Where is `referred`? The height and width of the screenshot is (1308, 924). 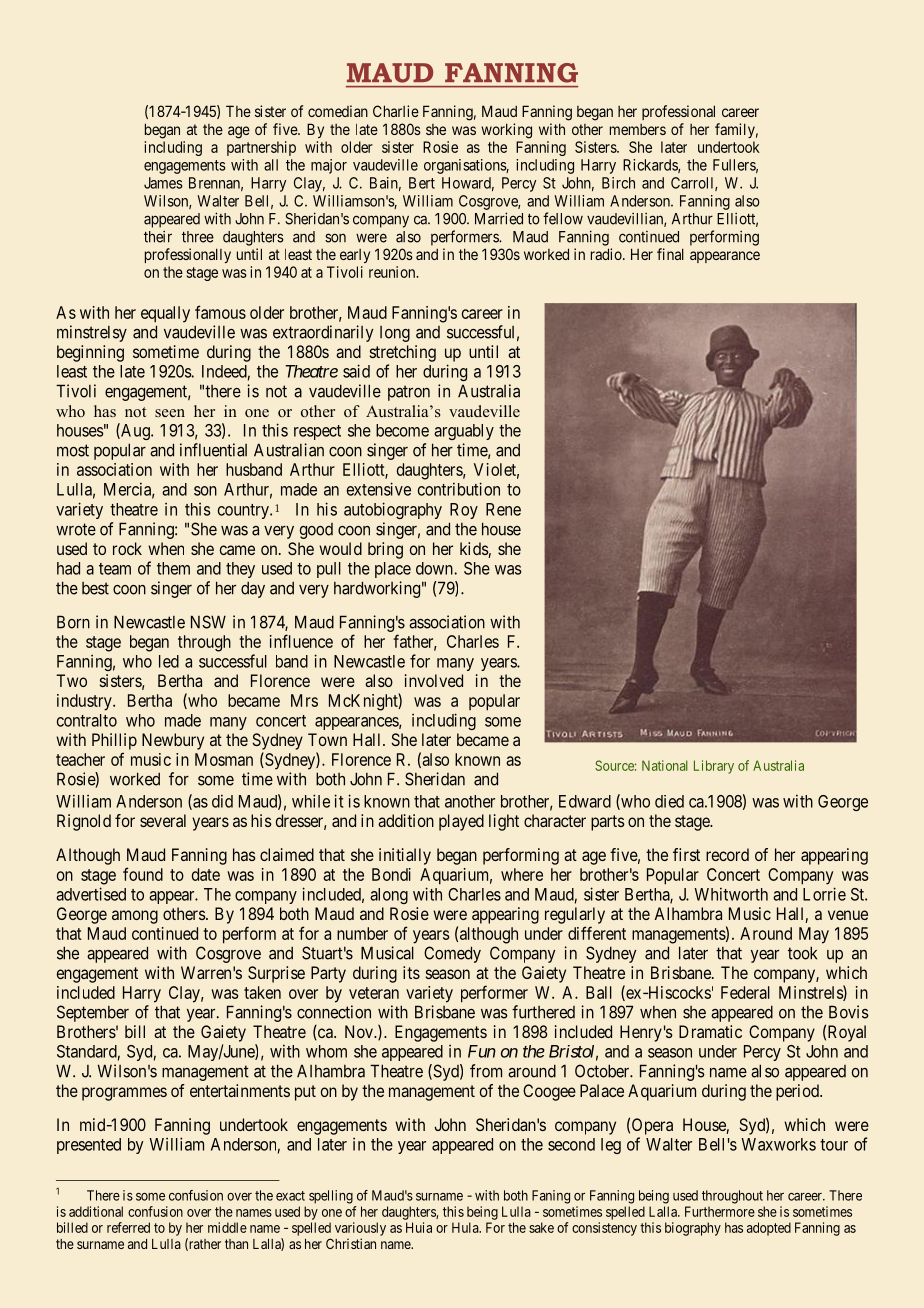
referred is located at coordinates (128, 1227).
